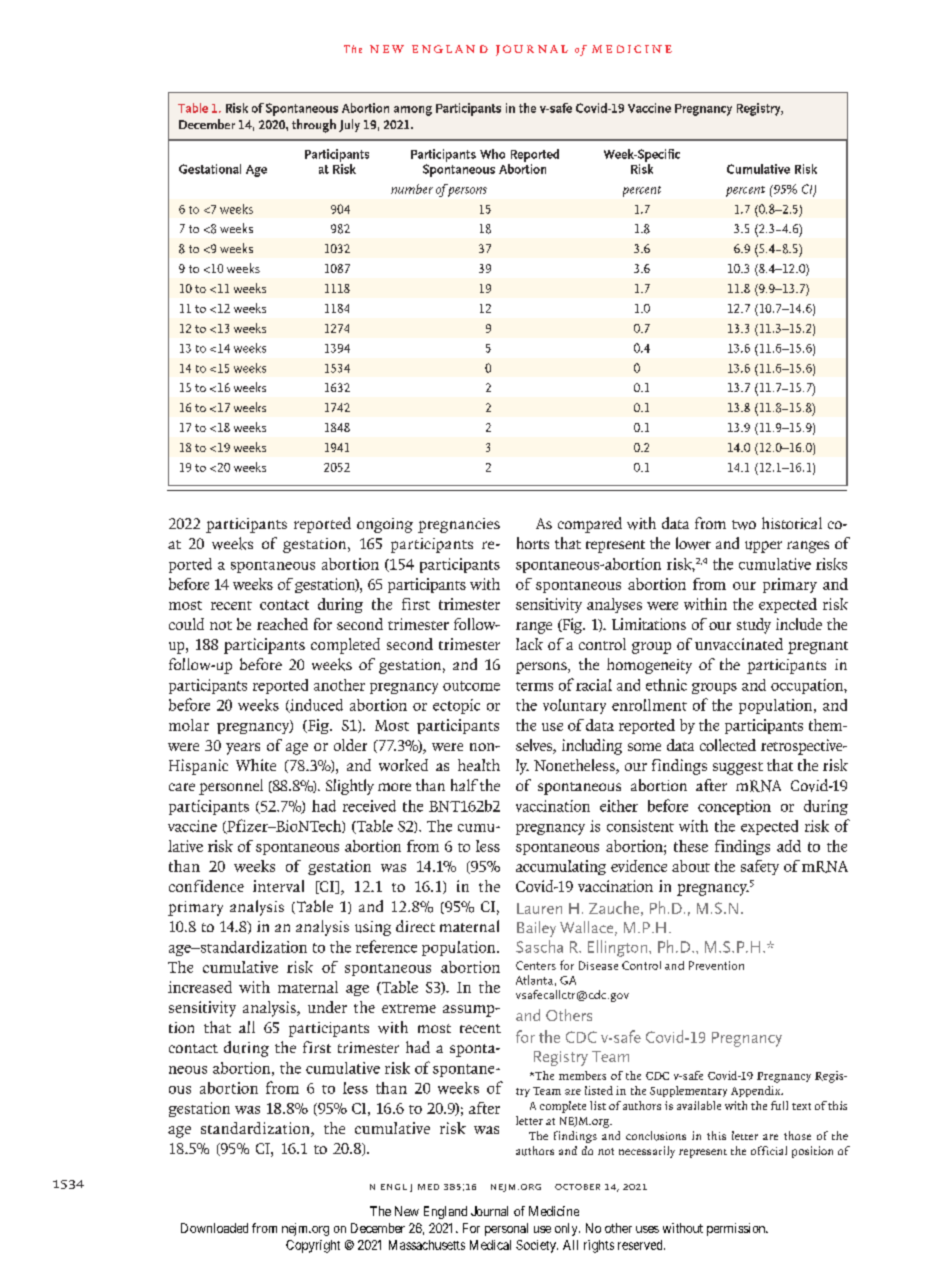 Image resolution: width=952 pixels, height=1270 pixels. Describe the element at coordinates (739, 644) in the page. I see `unvaccinated` at that location.
